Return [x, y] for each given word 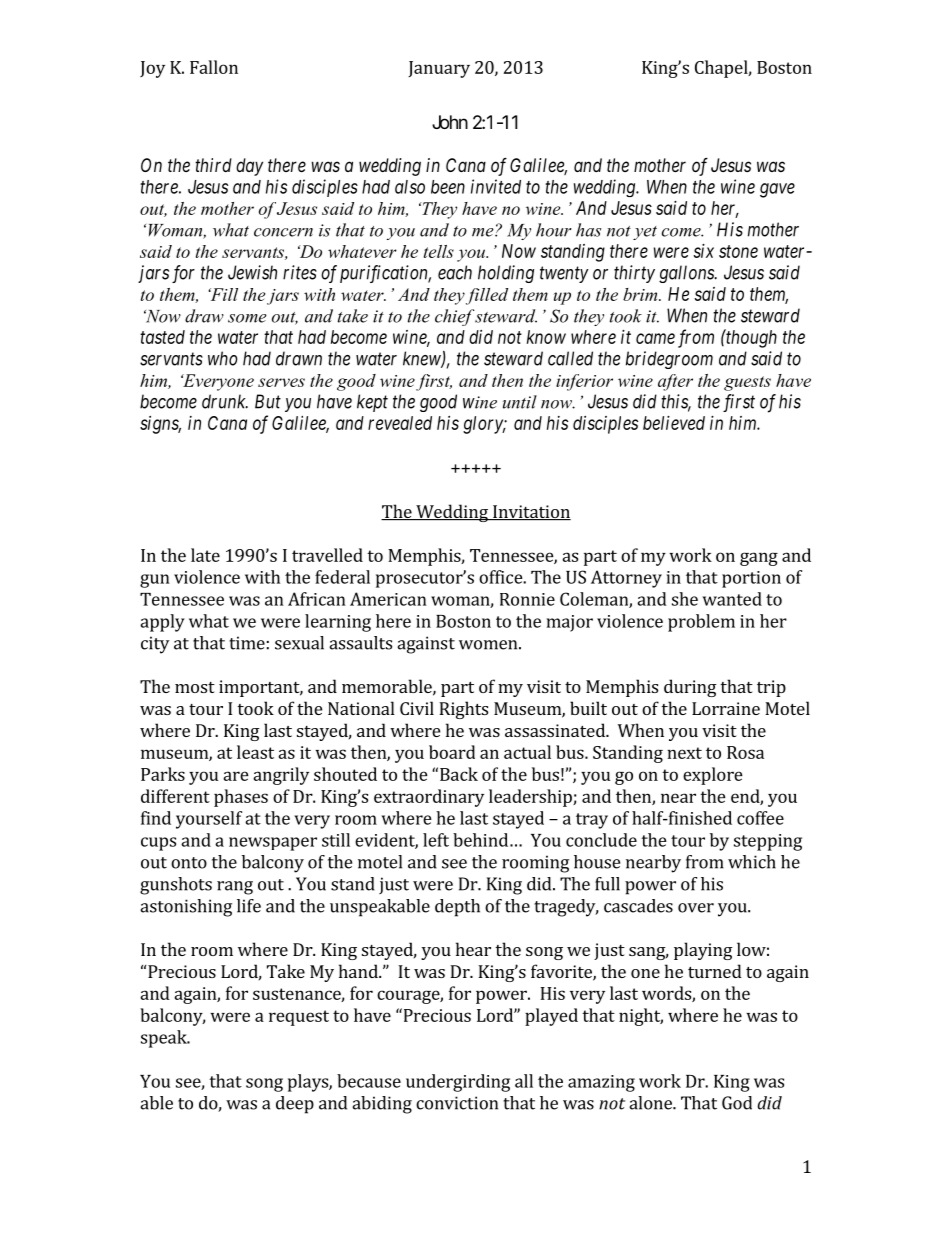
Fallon [214, 67]
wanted [732, 599]
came [655, 338]
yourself [209, 820]
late [205, 555]
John [450, 122]
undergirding [458, 1083]
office [501, 577]
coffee [760, 818]
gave [777, 190]
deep [295, 1105]
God [737, 1103]
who [223, 358]
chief [455, 317]
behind [480, 840]
